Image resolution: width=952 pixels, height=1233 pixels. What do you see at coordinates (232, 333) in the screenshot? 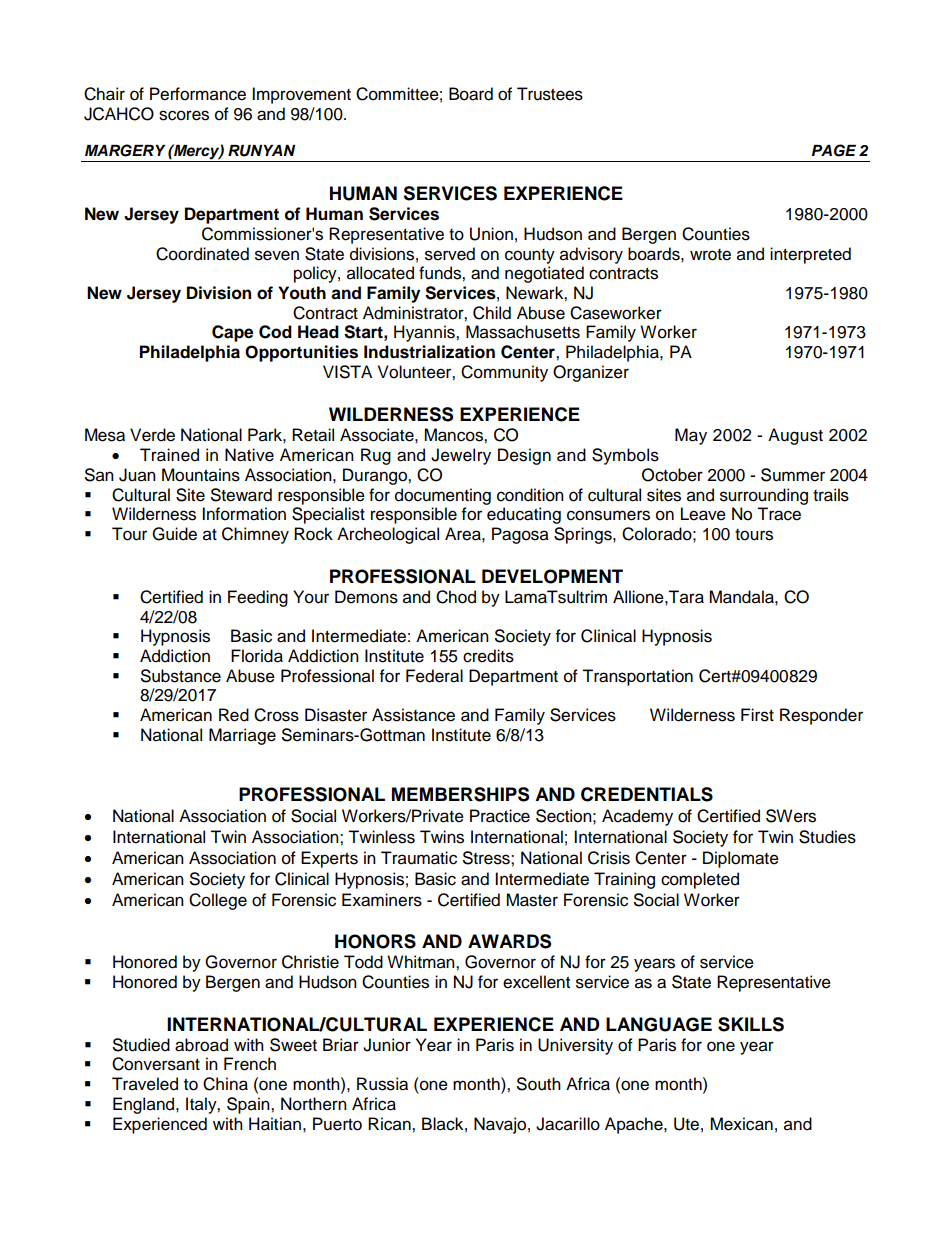
I see `Cape` at bounding box center [232, 333].
